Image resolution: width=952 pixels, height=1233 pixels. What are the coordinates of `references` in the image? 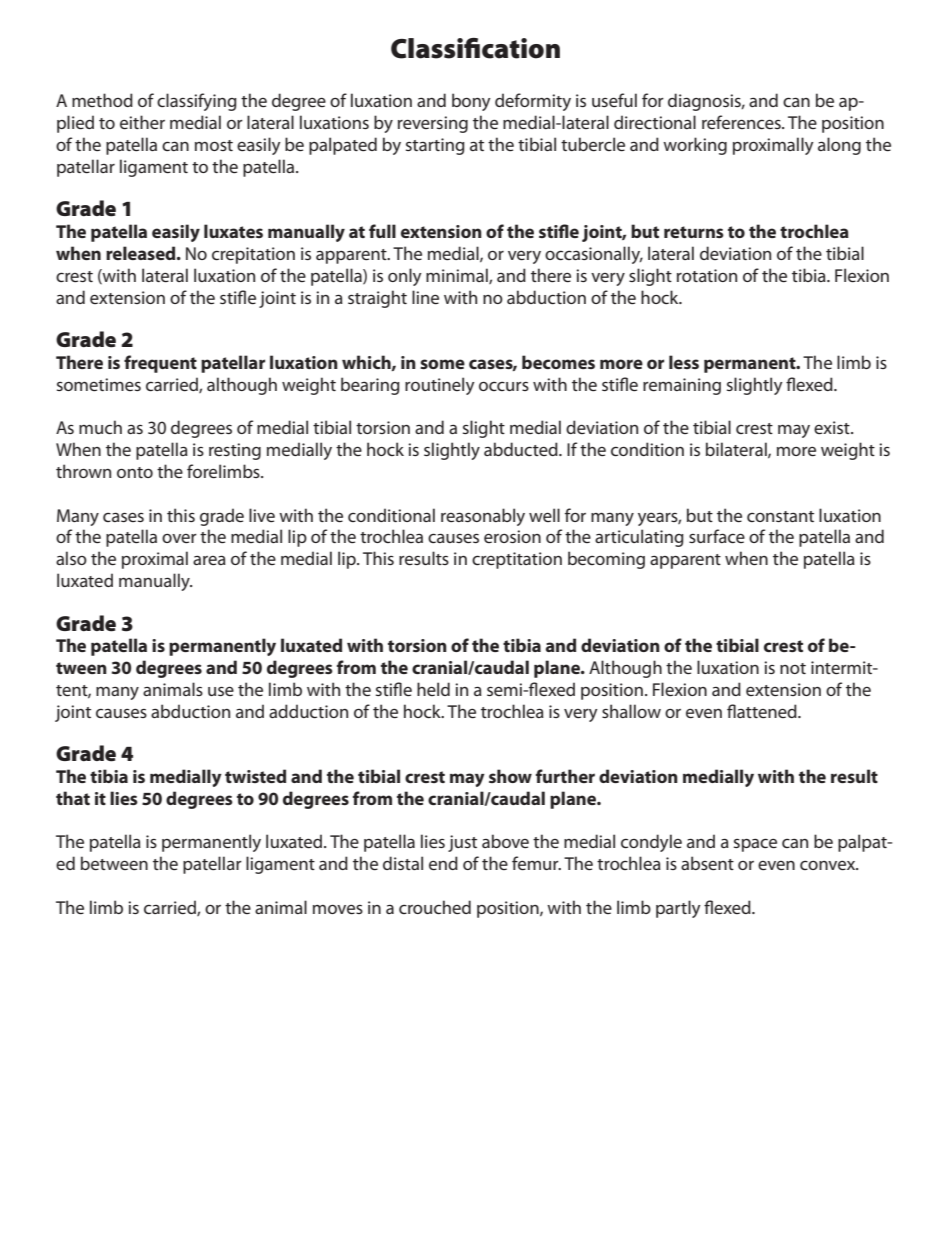 It's located at (742, 122).
